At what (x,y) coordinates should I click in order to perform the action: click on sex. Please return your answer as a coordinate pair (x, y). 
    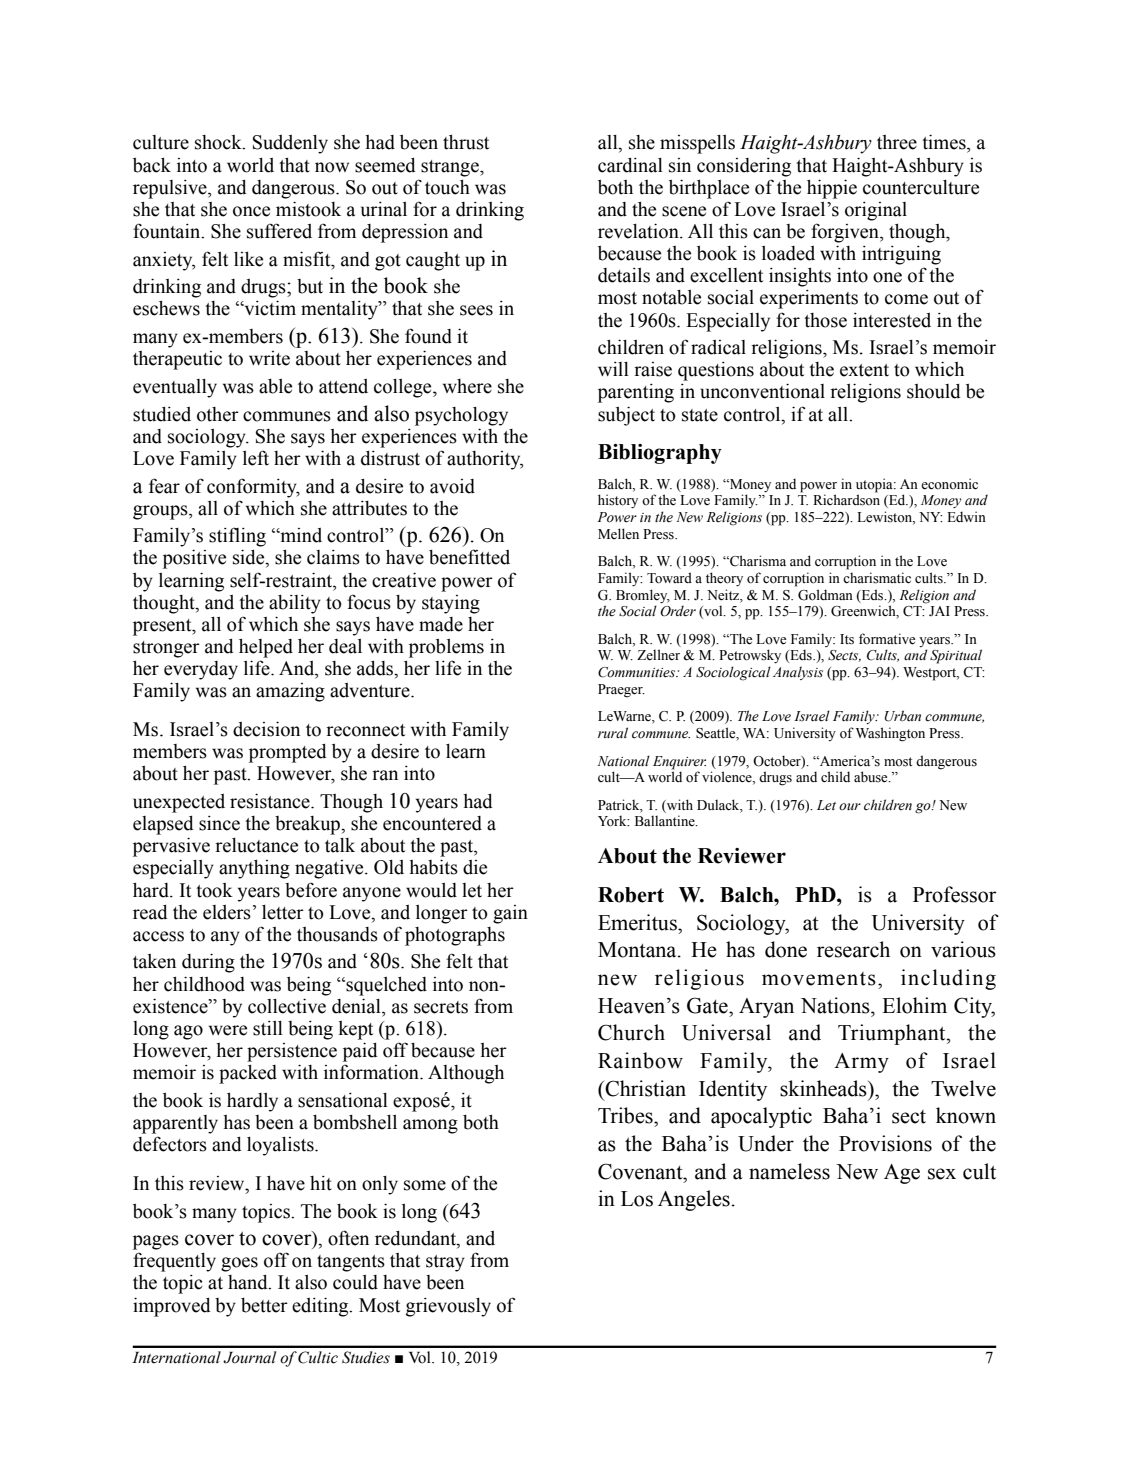
    Looking at the image, I should click on (942, 1174).
